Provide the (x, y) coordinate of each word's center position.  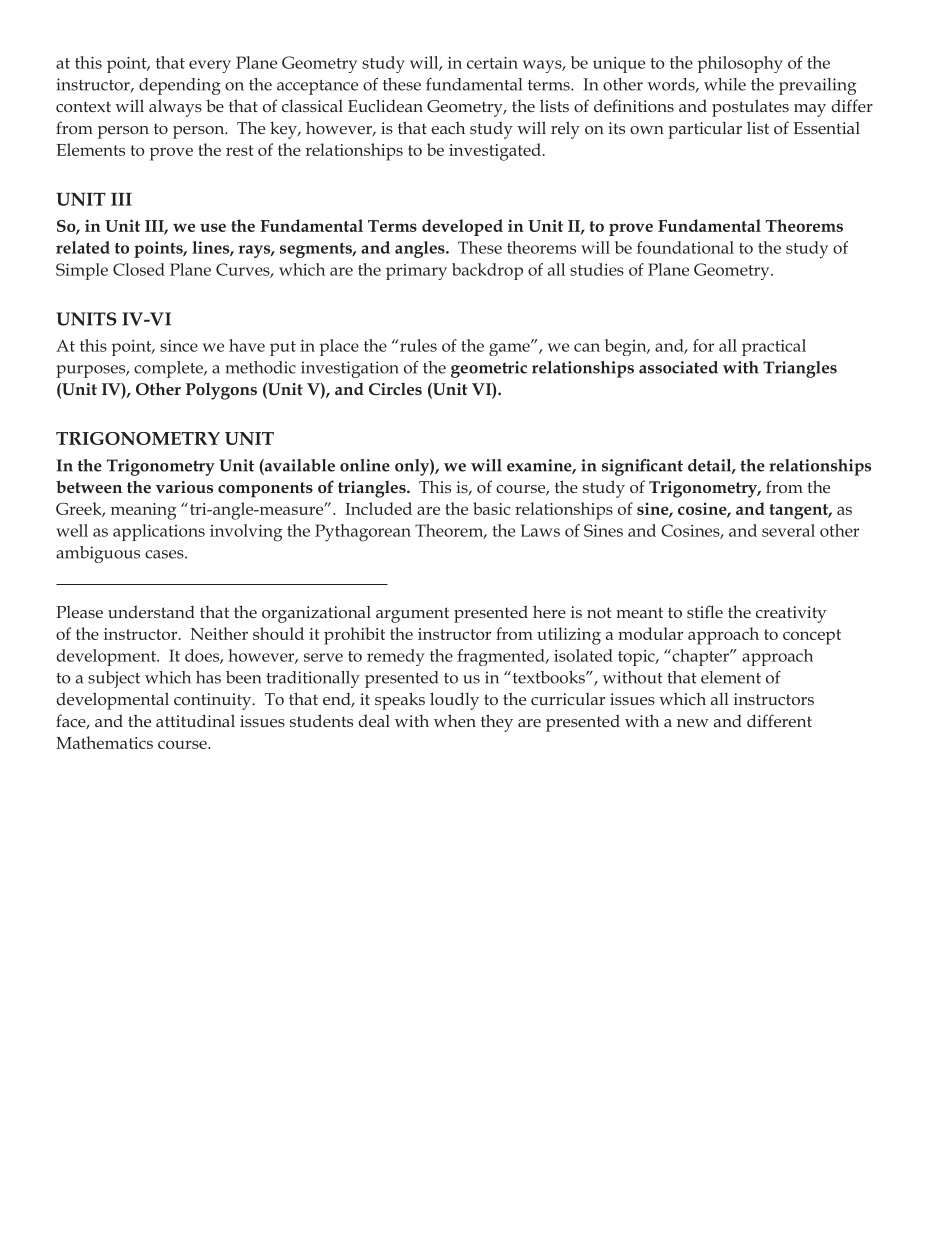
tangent (800, 512)
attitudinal (195, 720)
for (703, 345)
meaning (144, 511)
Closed (139, 269)
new (693, 723)
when (455, 720)
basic (491, 508)
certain (492, 63)
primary (416, 272)
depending (180, 86)
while (725, 84)
